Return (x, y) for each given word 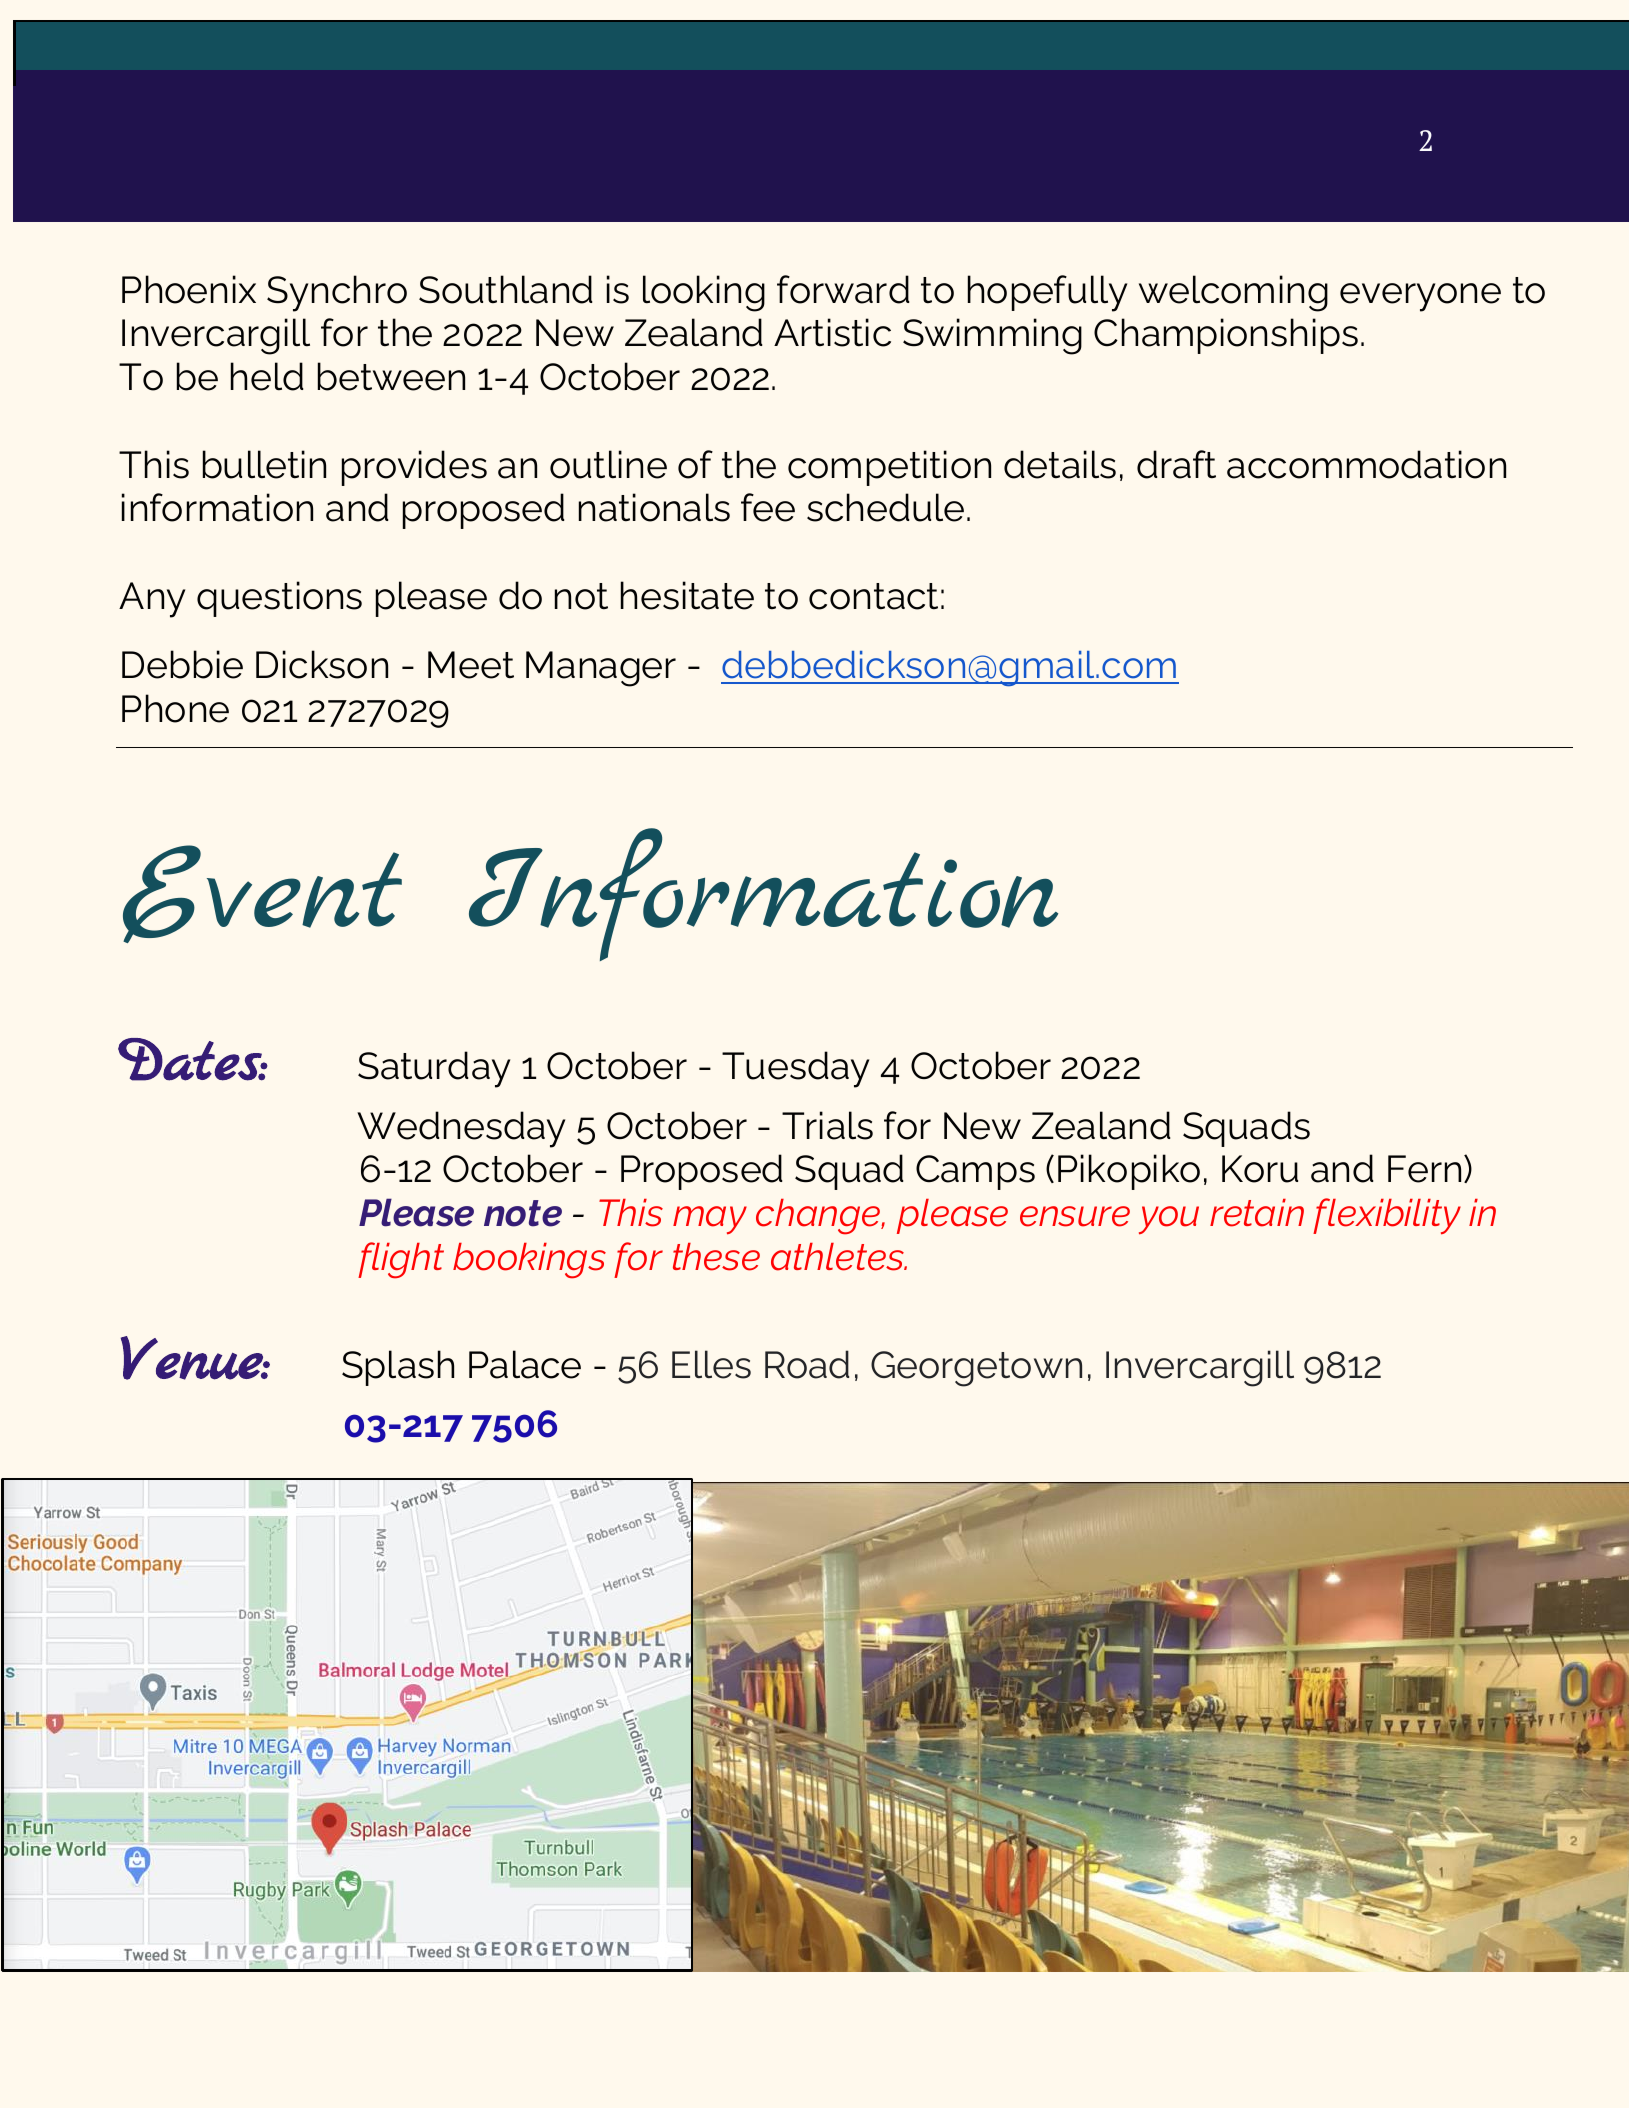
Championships (1226, 336)
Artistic (832, 332)
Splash (398, 1368)
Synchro (337, 293)
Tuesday (795, 1069)
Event (262, 894)
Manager (601, 669)
